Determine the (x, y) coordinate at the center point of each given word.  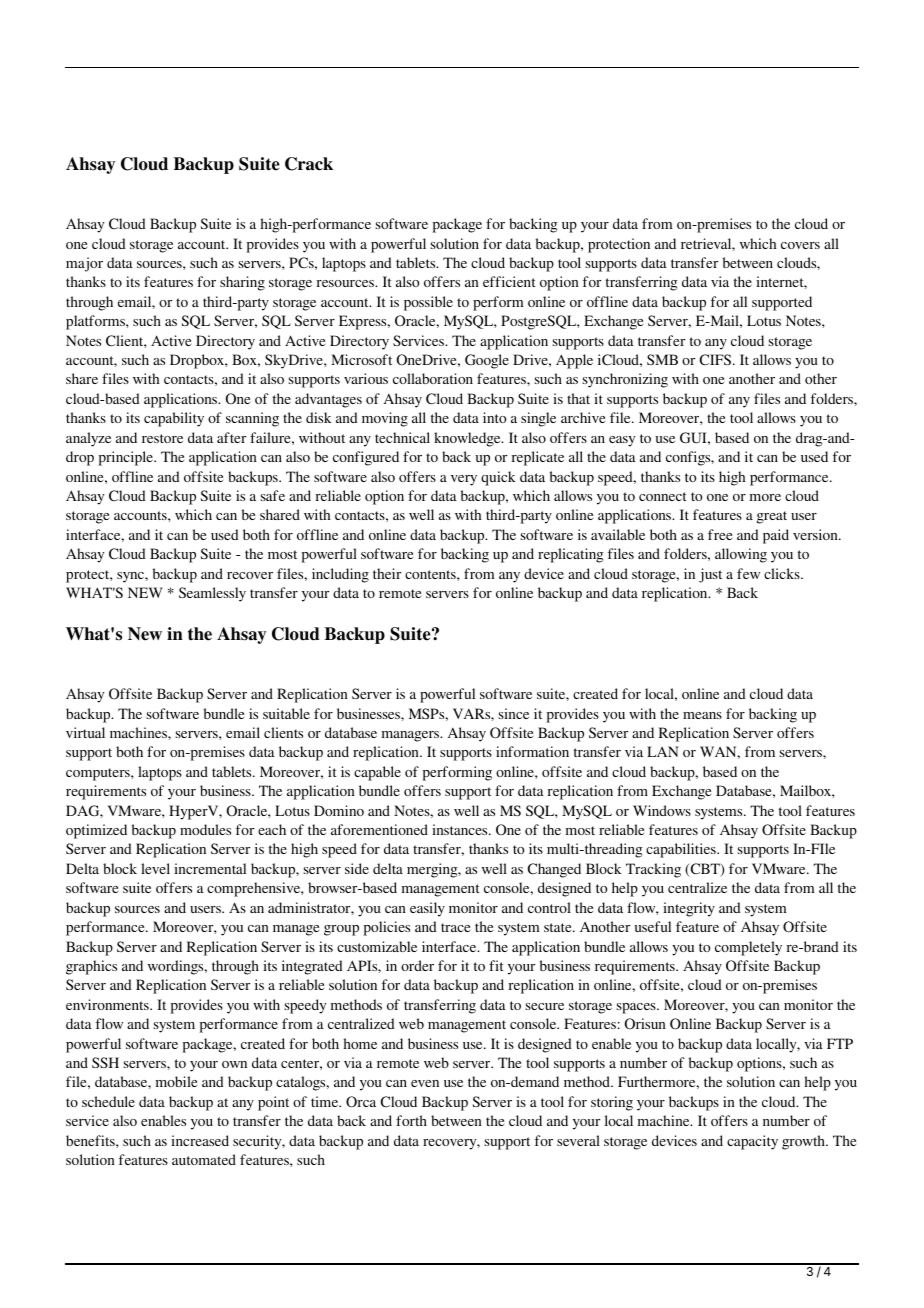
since (514, 713)
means (702, 715)
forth (411, 1120)
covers (800, 245)
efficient (509, 281)
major (84, 264)
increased (200, 1140)
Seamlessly (212, 594)
